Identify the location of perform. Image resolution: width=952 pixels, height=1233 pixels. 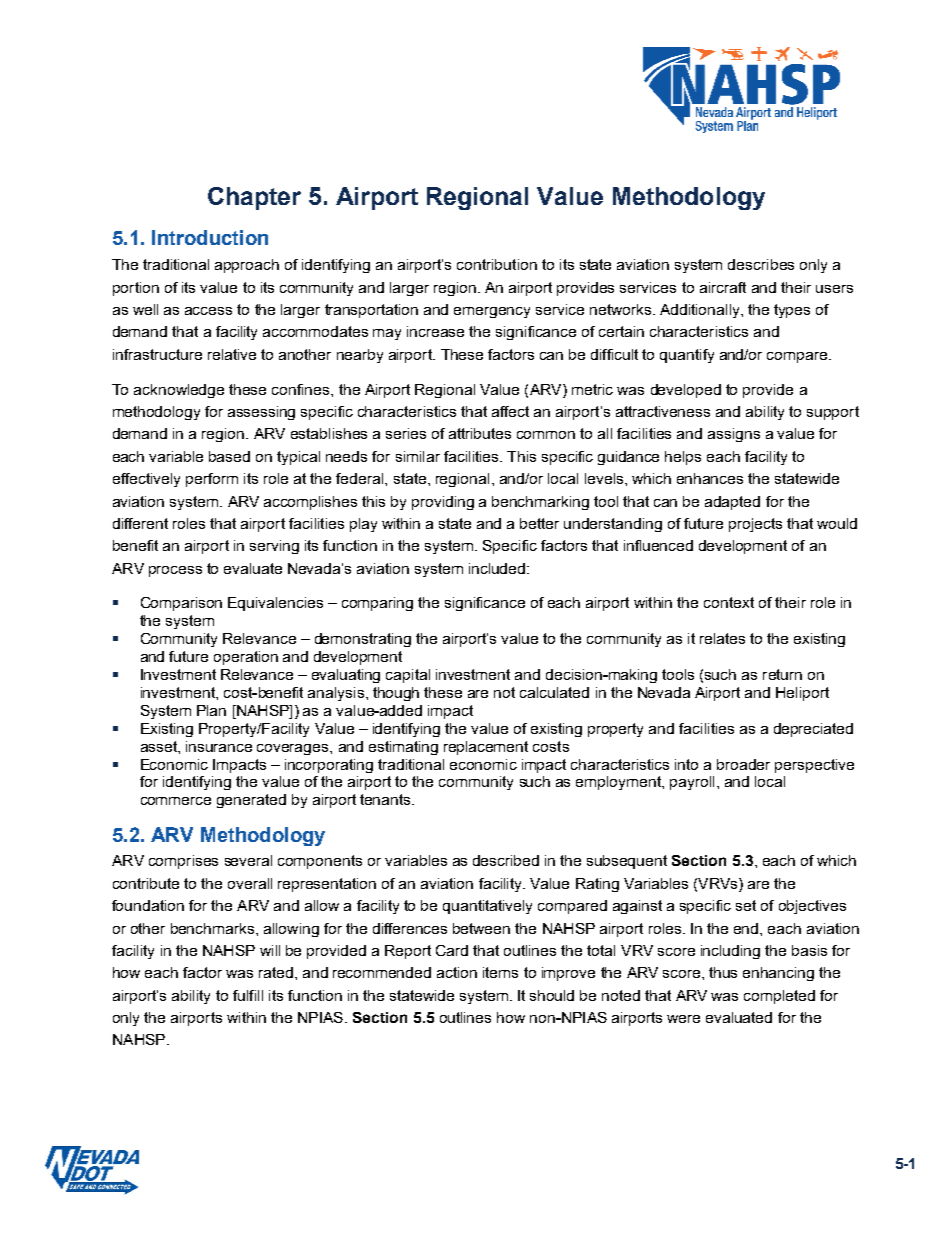
(212, 480).
